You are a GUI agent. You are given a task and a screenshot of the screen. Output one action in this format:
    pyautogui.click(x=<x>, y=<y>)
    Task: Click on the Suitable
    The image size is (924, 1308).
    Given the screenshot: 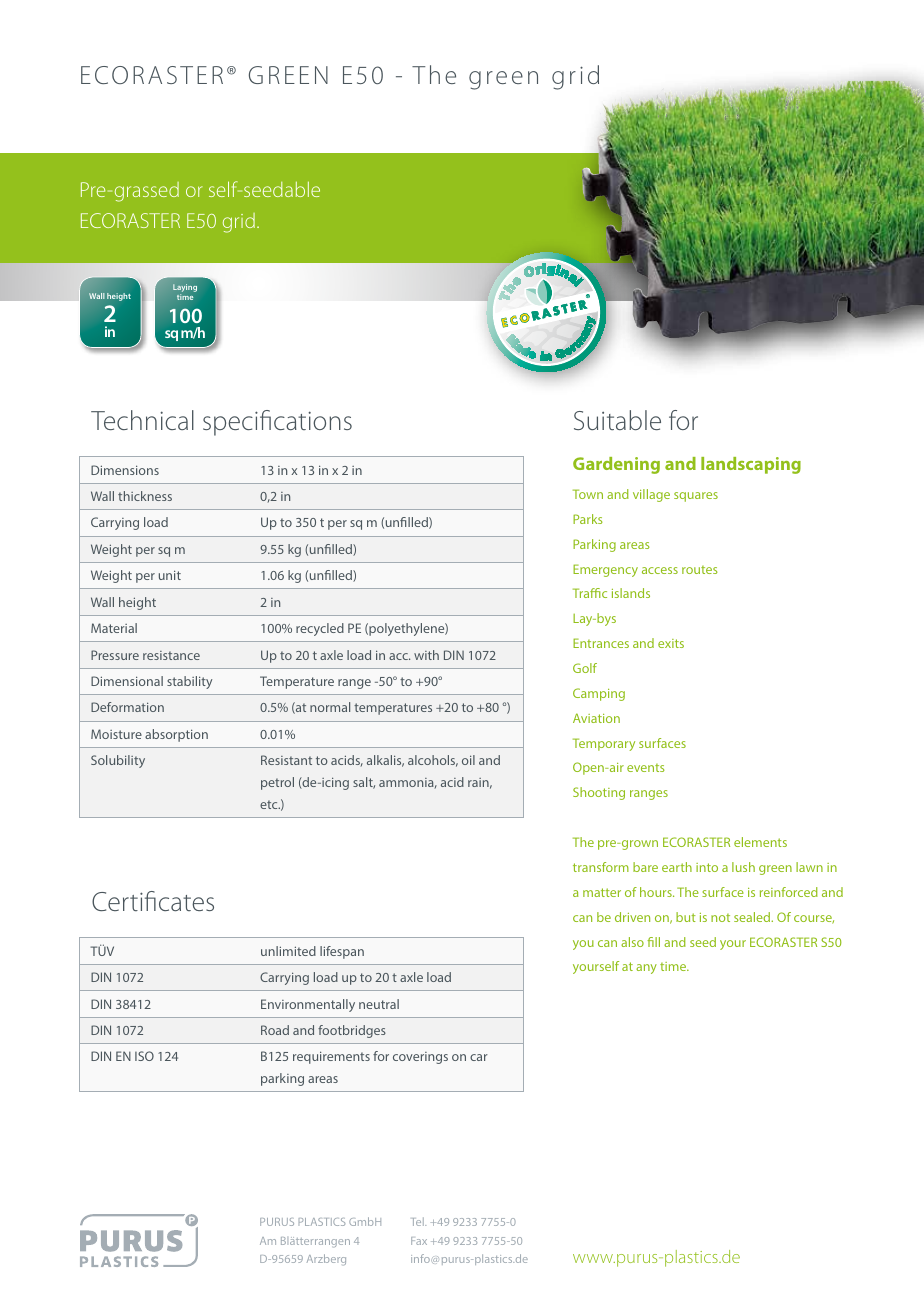 What is the action you would take?
    pyautogui.click(x=617, y=420)
